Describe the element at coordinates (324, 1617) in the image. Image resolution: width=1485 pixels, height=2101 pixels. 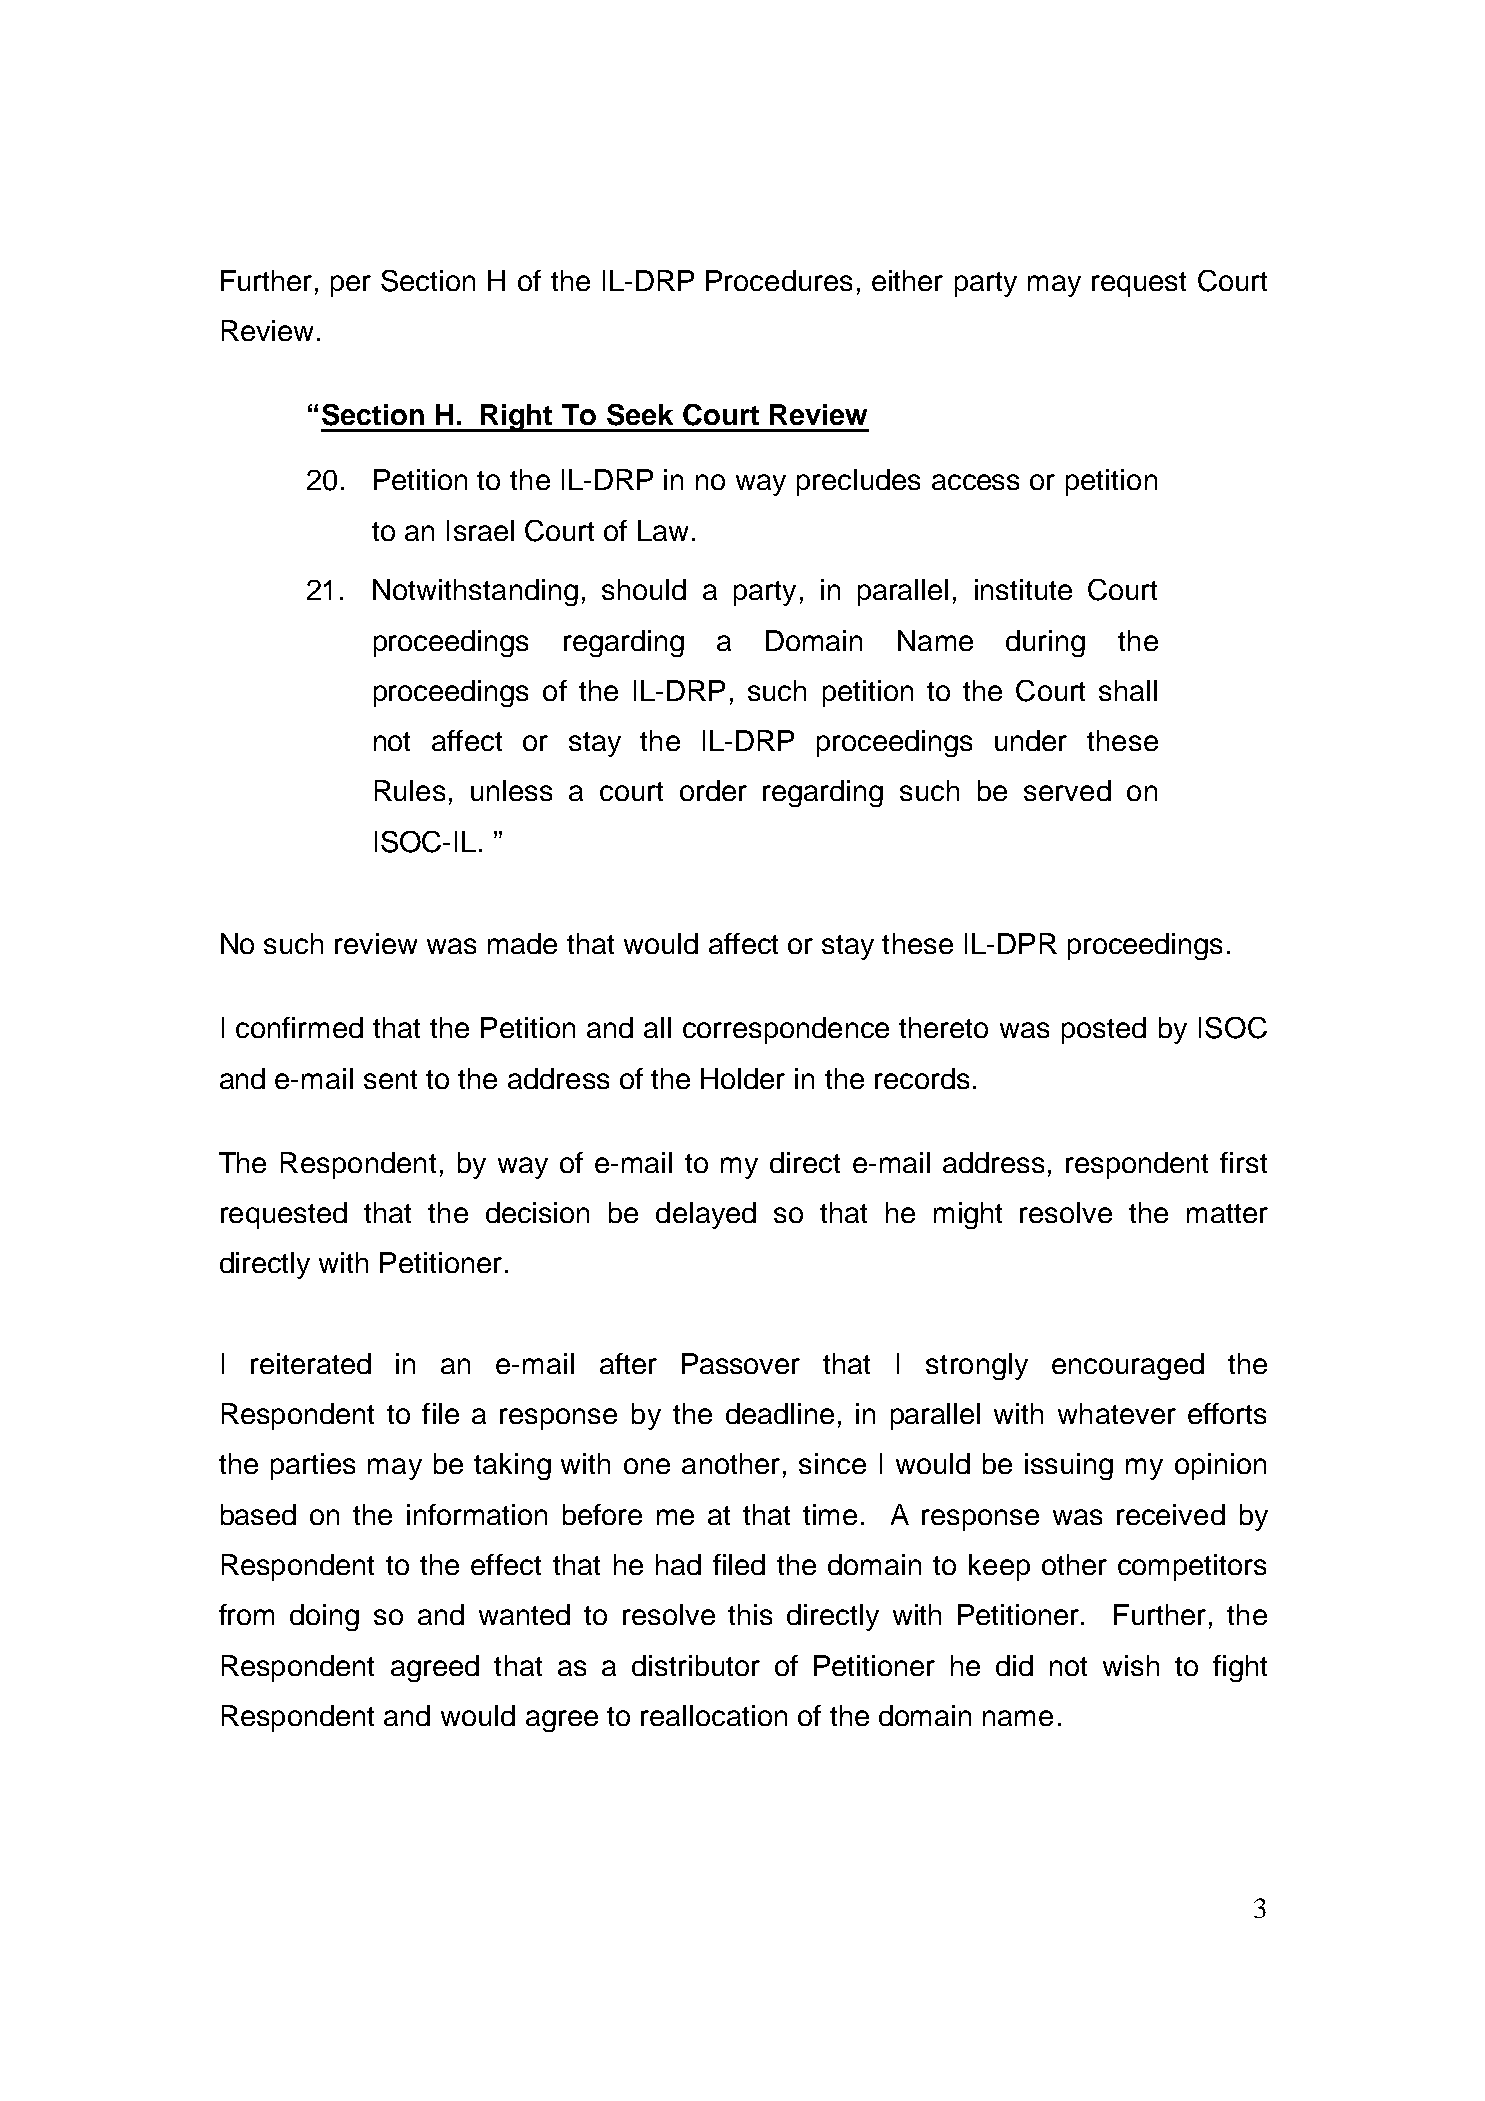
I see `doing` at that location.
